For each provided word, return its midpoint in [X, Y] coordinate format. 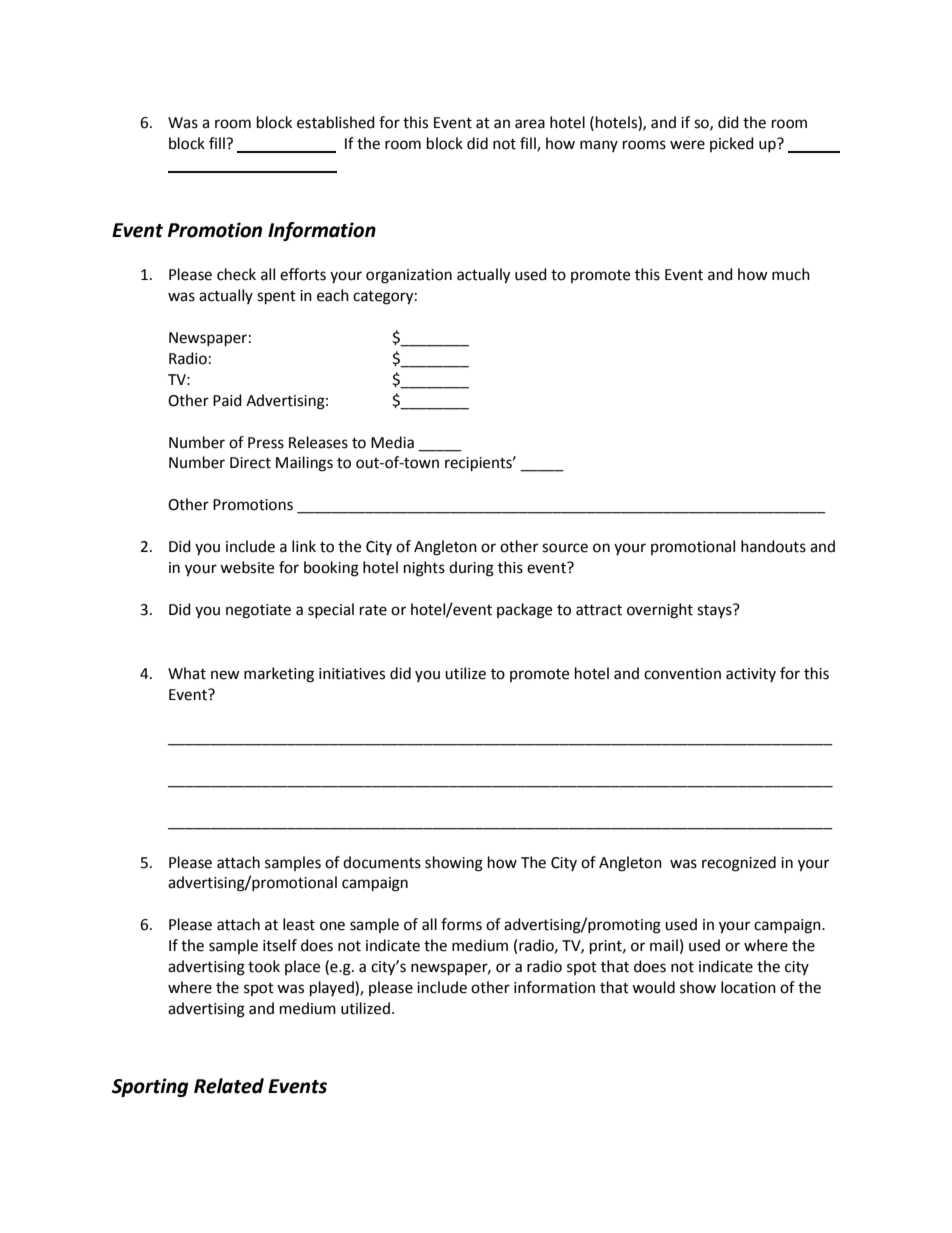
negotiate [258, 611]
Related [229, 1086]
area [530, 124]
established [336, 122]
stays [715, 611]
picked [732, 144]
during [471, 569]
